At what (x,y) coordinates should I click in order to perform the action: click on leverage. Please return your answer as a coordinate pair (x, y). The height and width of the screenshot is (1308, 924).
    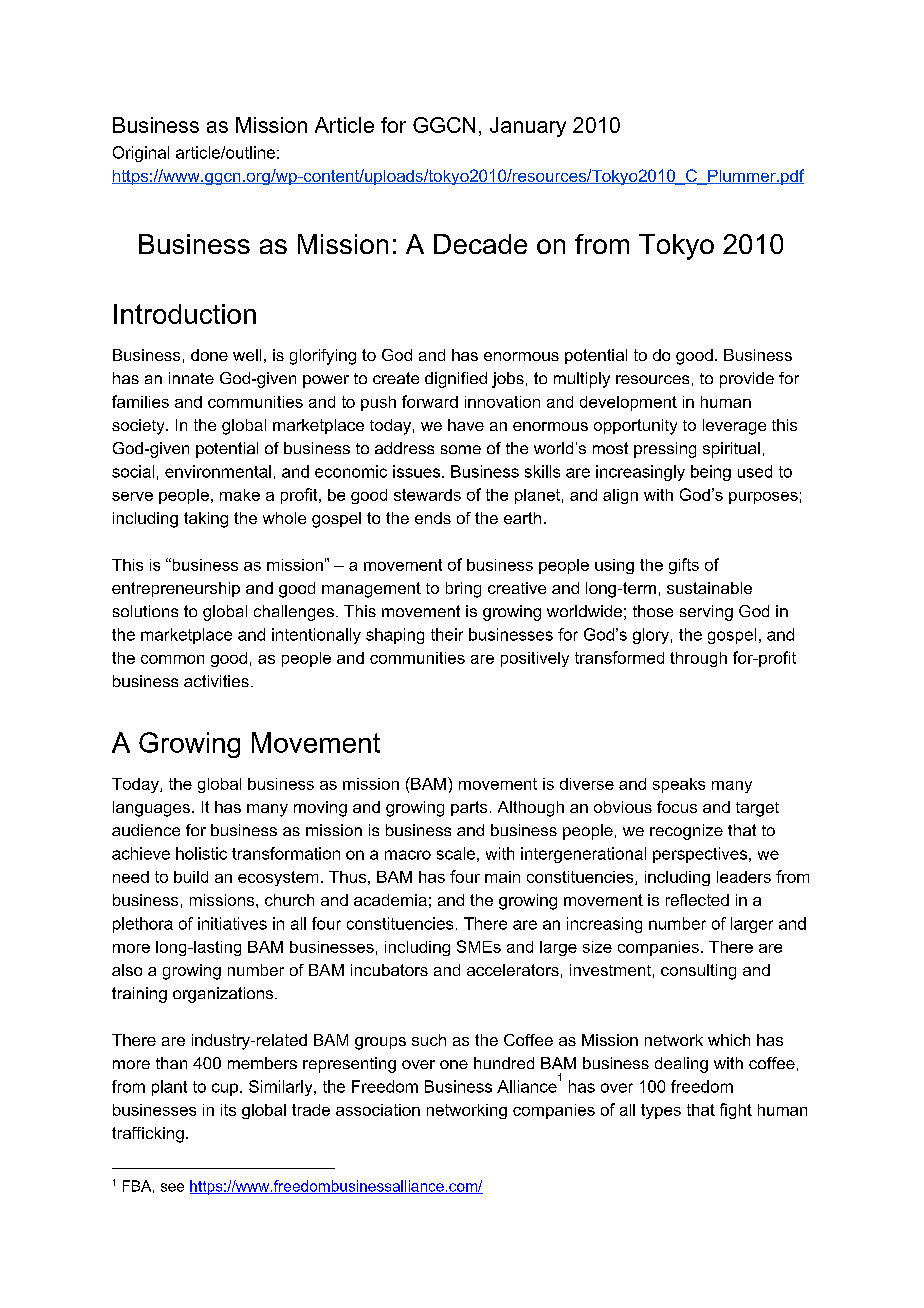
    Looking at the image, I should click on (734, 427).
